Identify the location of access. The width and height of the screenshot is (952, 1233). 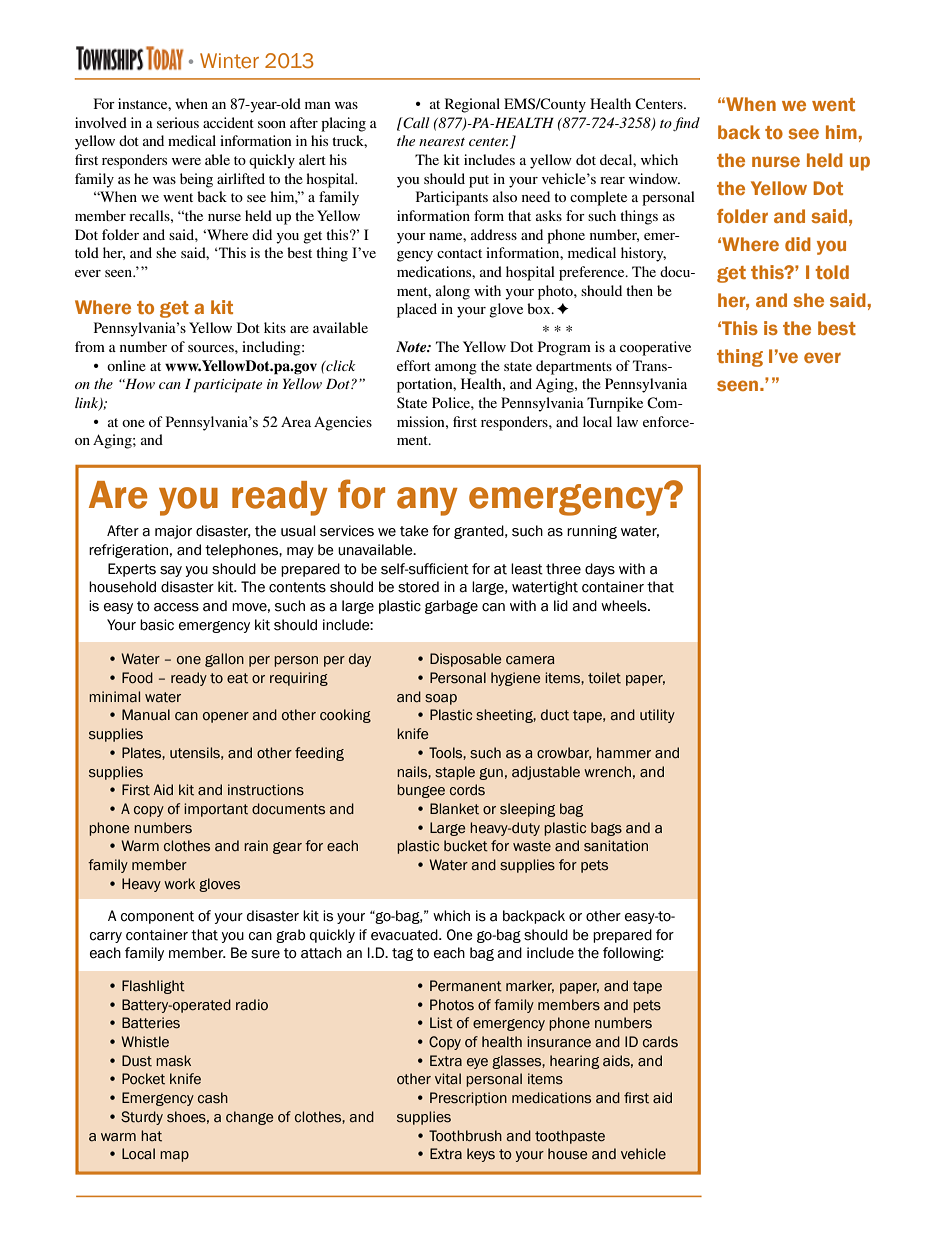
(176, 607).
